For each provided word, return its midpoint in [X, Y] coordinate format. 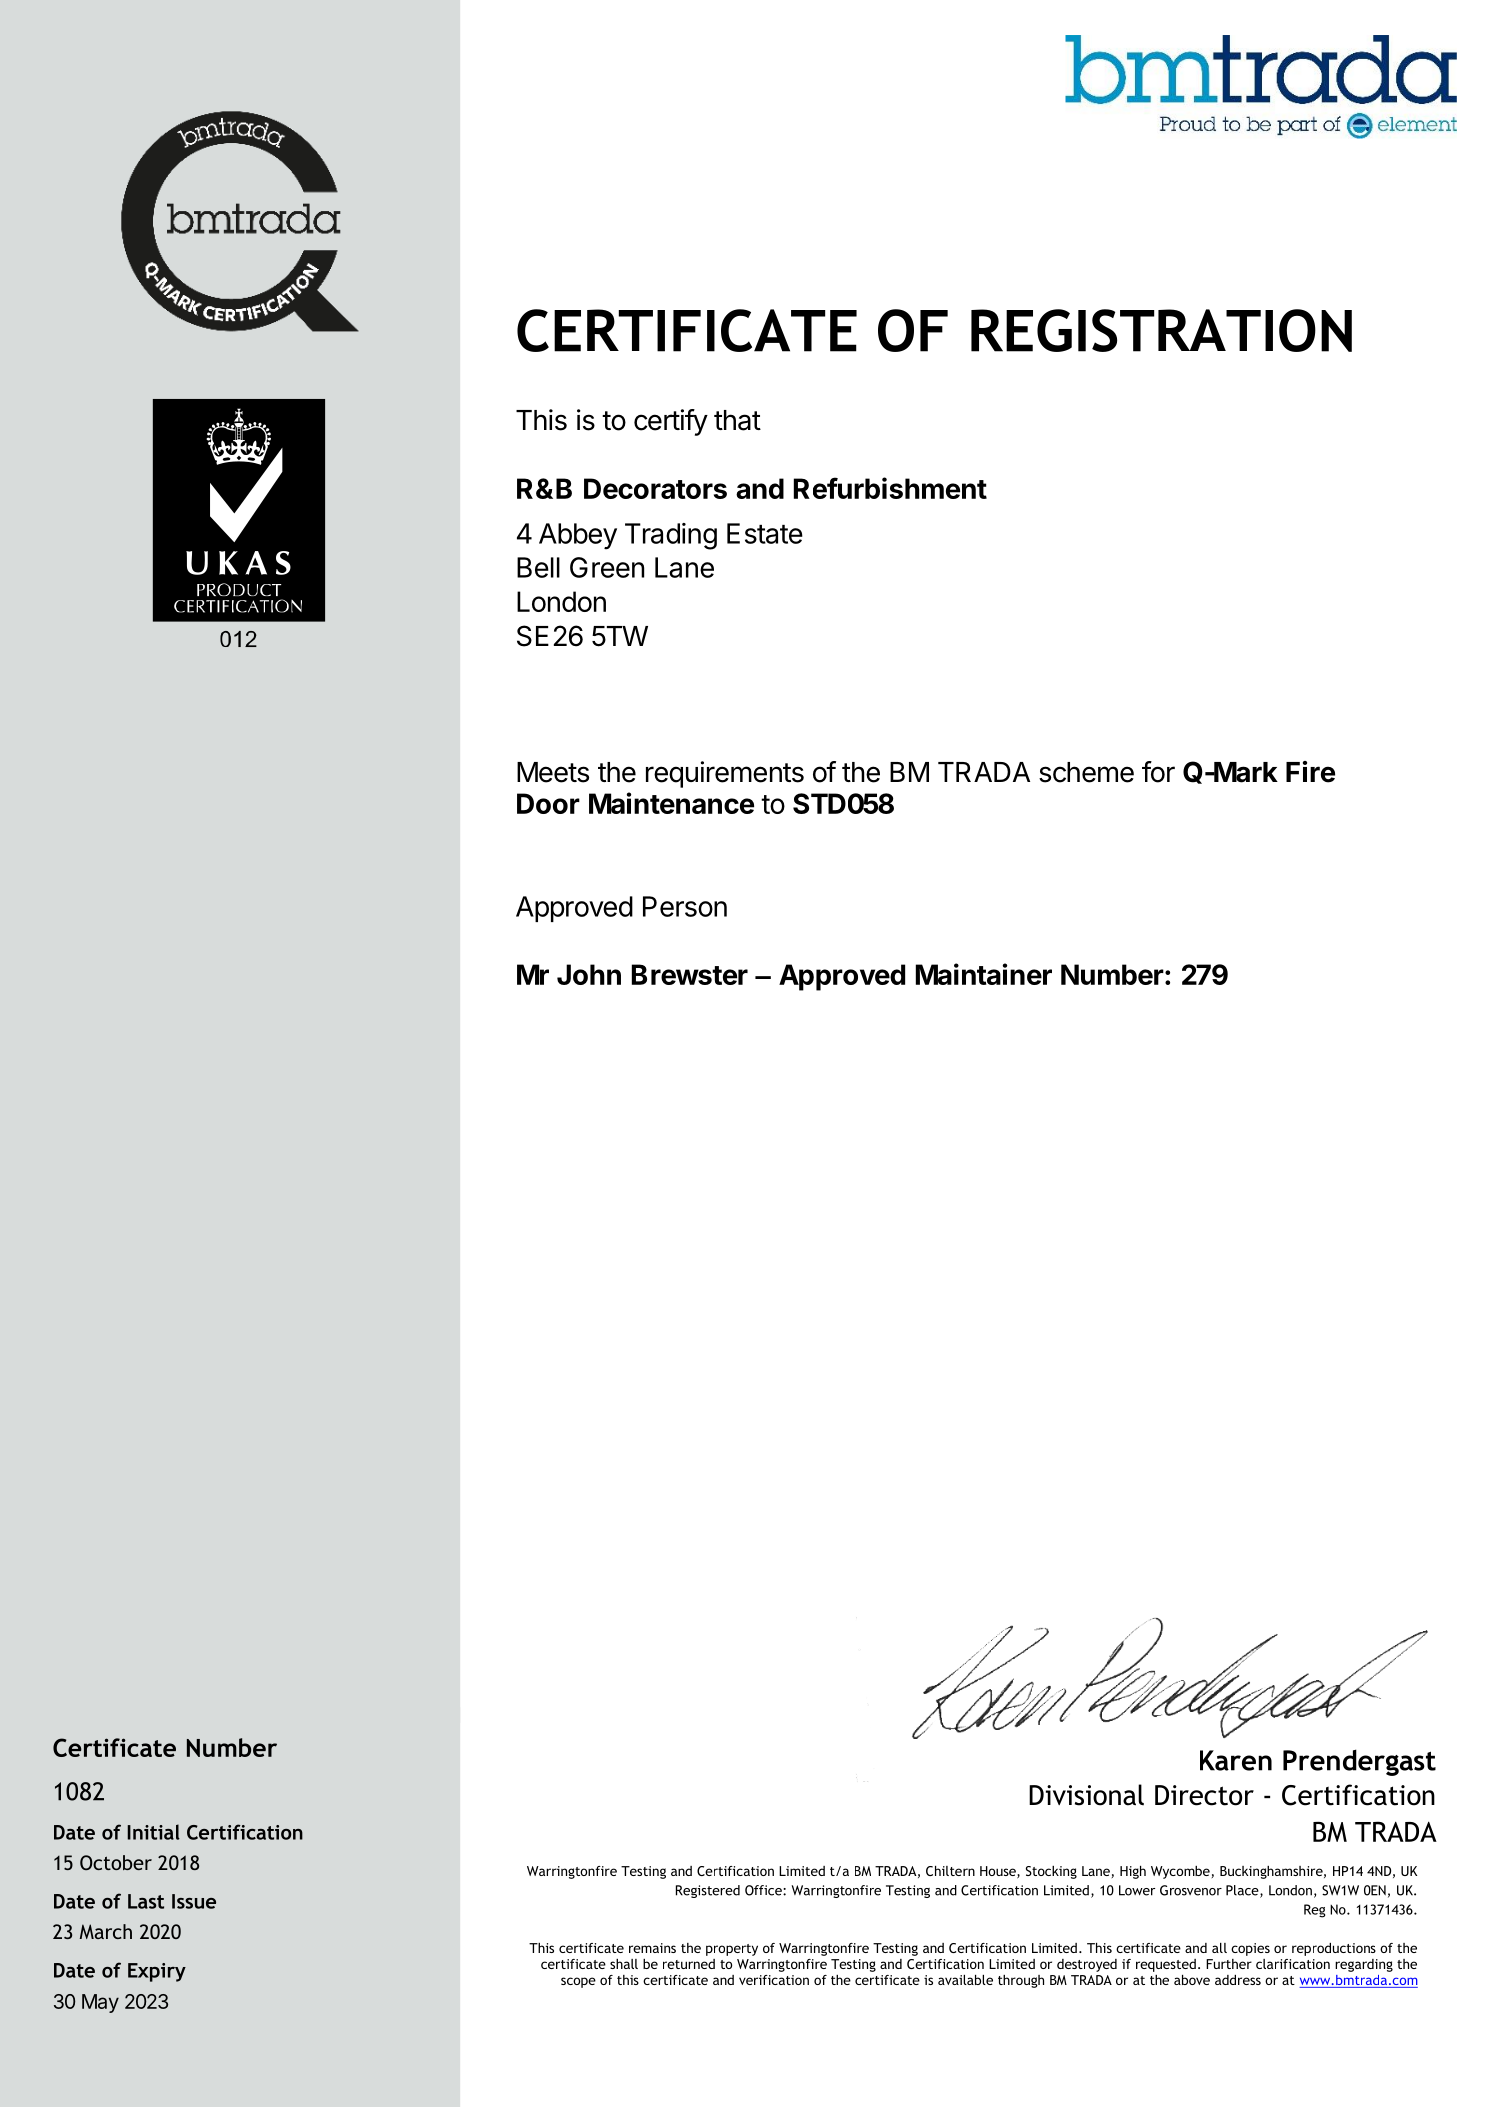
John [589, 974]
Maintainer [984, 974]
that [737, 420]
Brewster [690, 974]
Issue [194, 1901]
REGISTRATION [1161, 330]
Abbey [578, 536]
